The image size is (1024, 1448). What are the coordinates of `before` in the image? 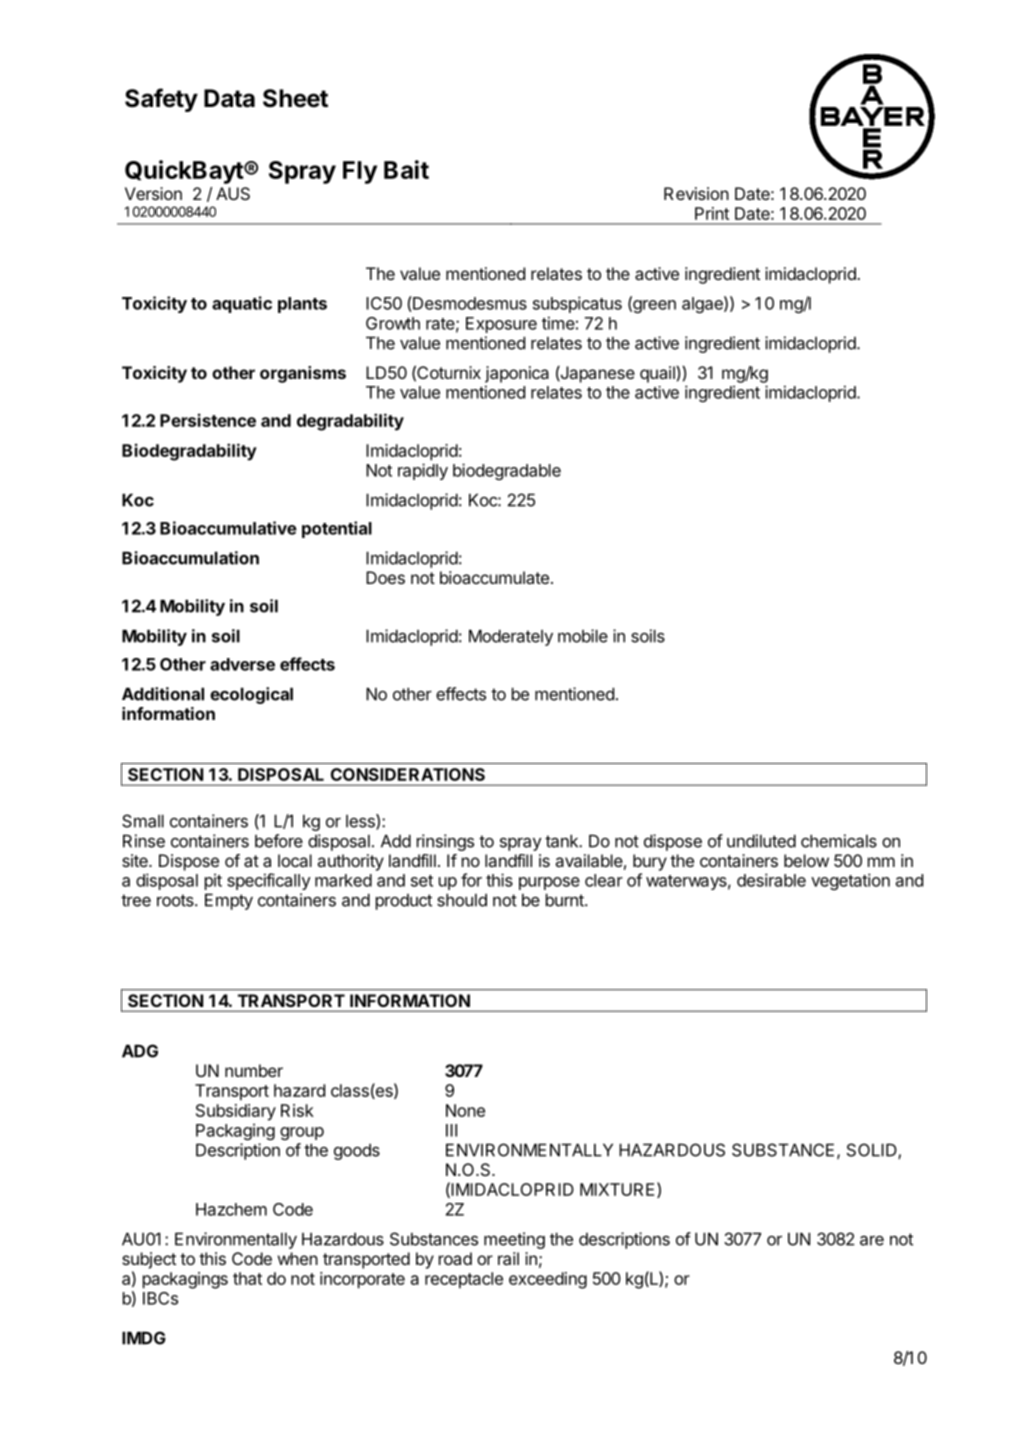 It's located at (279, 841).
